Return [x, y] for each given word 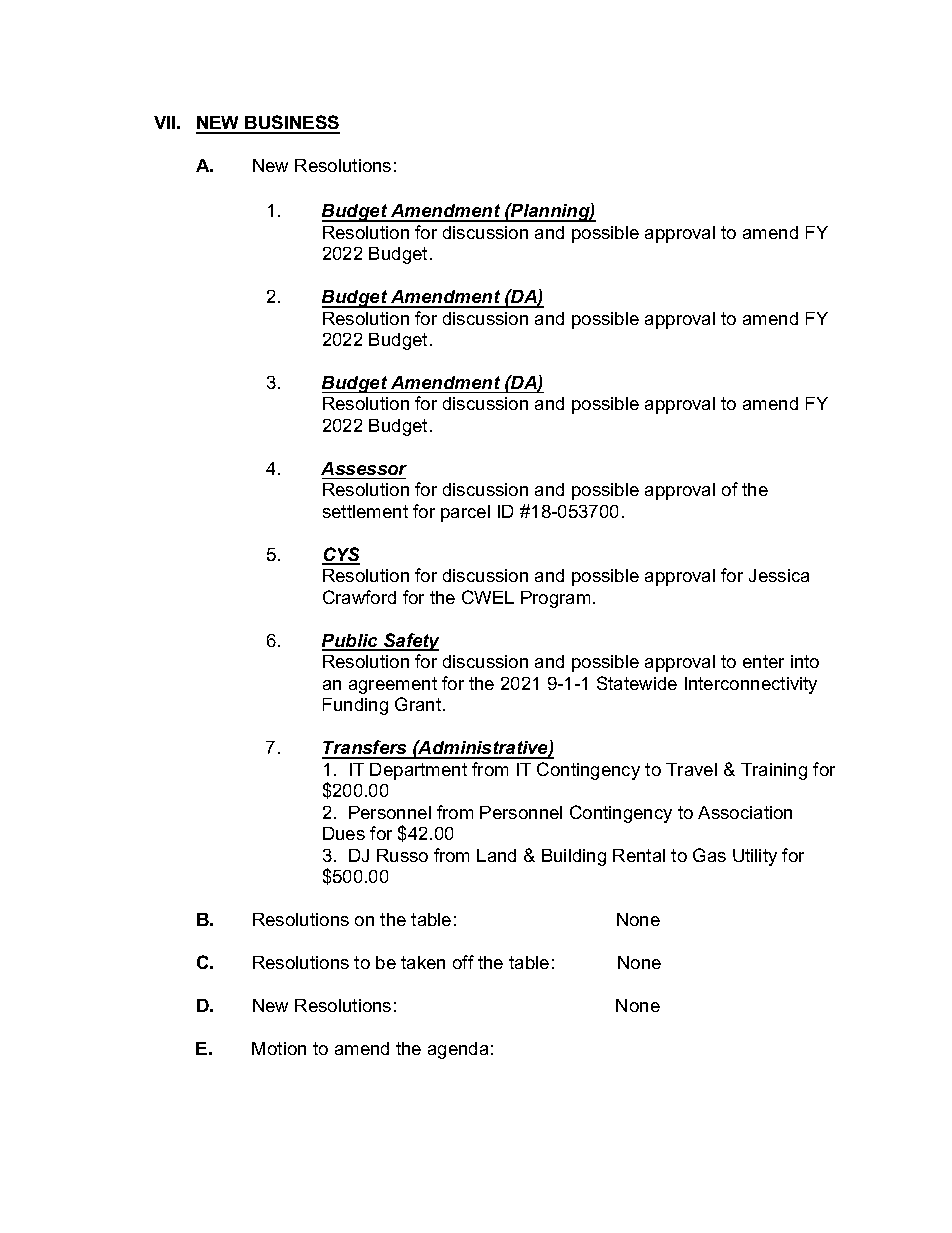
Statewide [637, 683]
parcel [465, 513]
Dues [344, 833]
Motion [279, 1048]
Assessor [364, 468]
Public [351, 642]
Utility [755, 857]
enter [763, 661]
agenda [458, 1050]
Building [574, 857]
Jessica [779, 575]
